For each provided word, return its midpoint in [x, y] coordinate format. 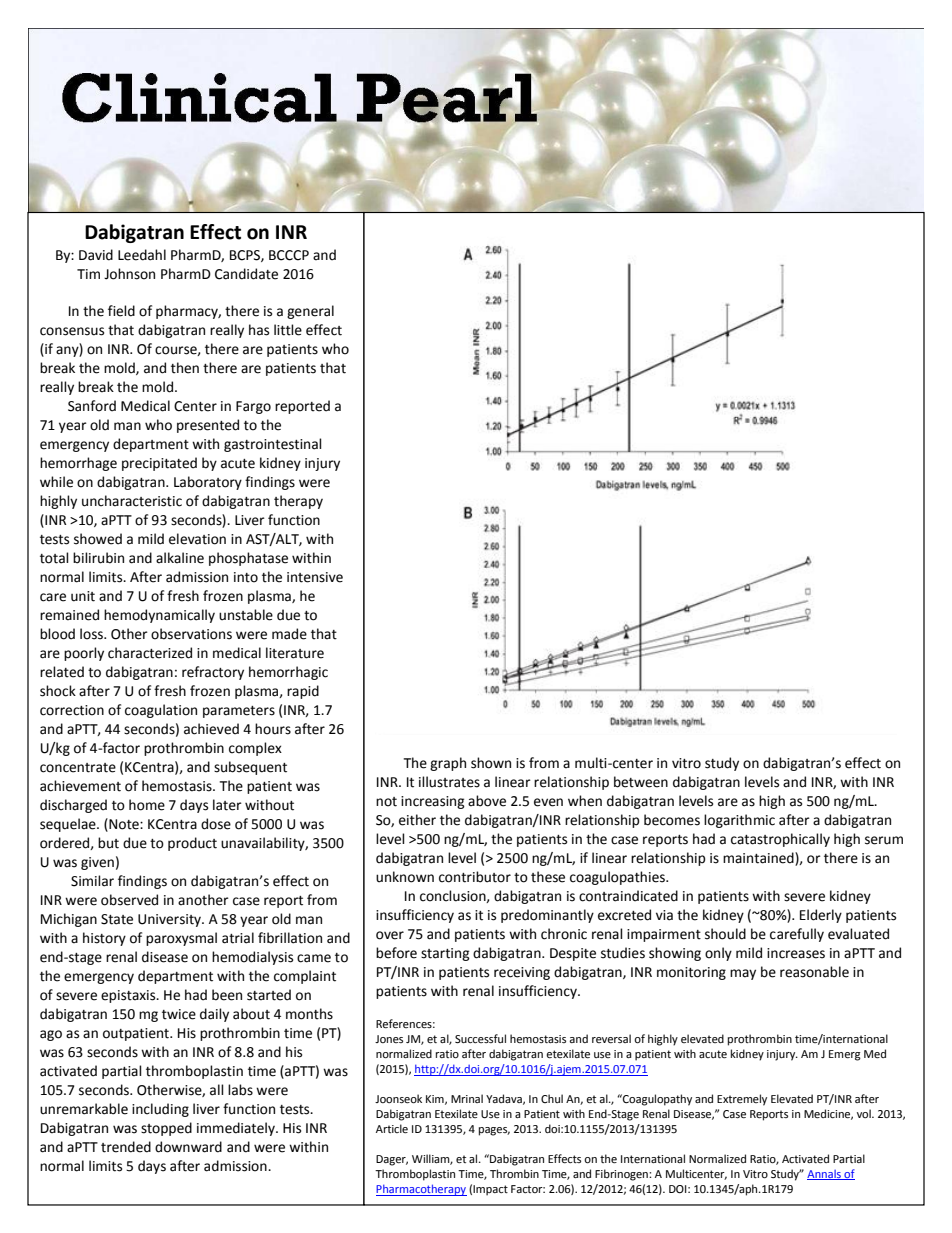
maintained [759, 859]
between [641, 782]
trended [126, 1147]
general [310, 312]
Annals [825, 1175]
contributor [475, 877]
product [192, 844]
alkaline [180, 558]
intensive [315, 577]
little [288, 330]
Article [392, 1129]
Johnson [129, 274]
